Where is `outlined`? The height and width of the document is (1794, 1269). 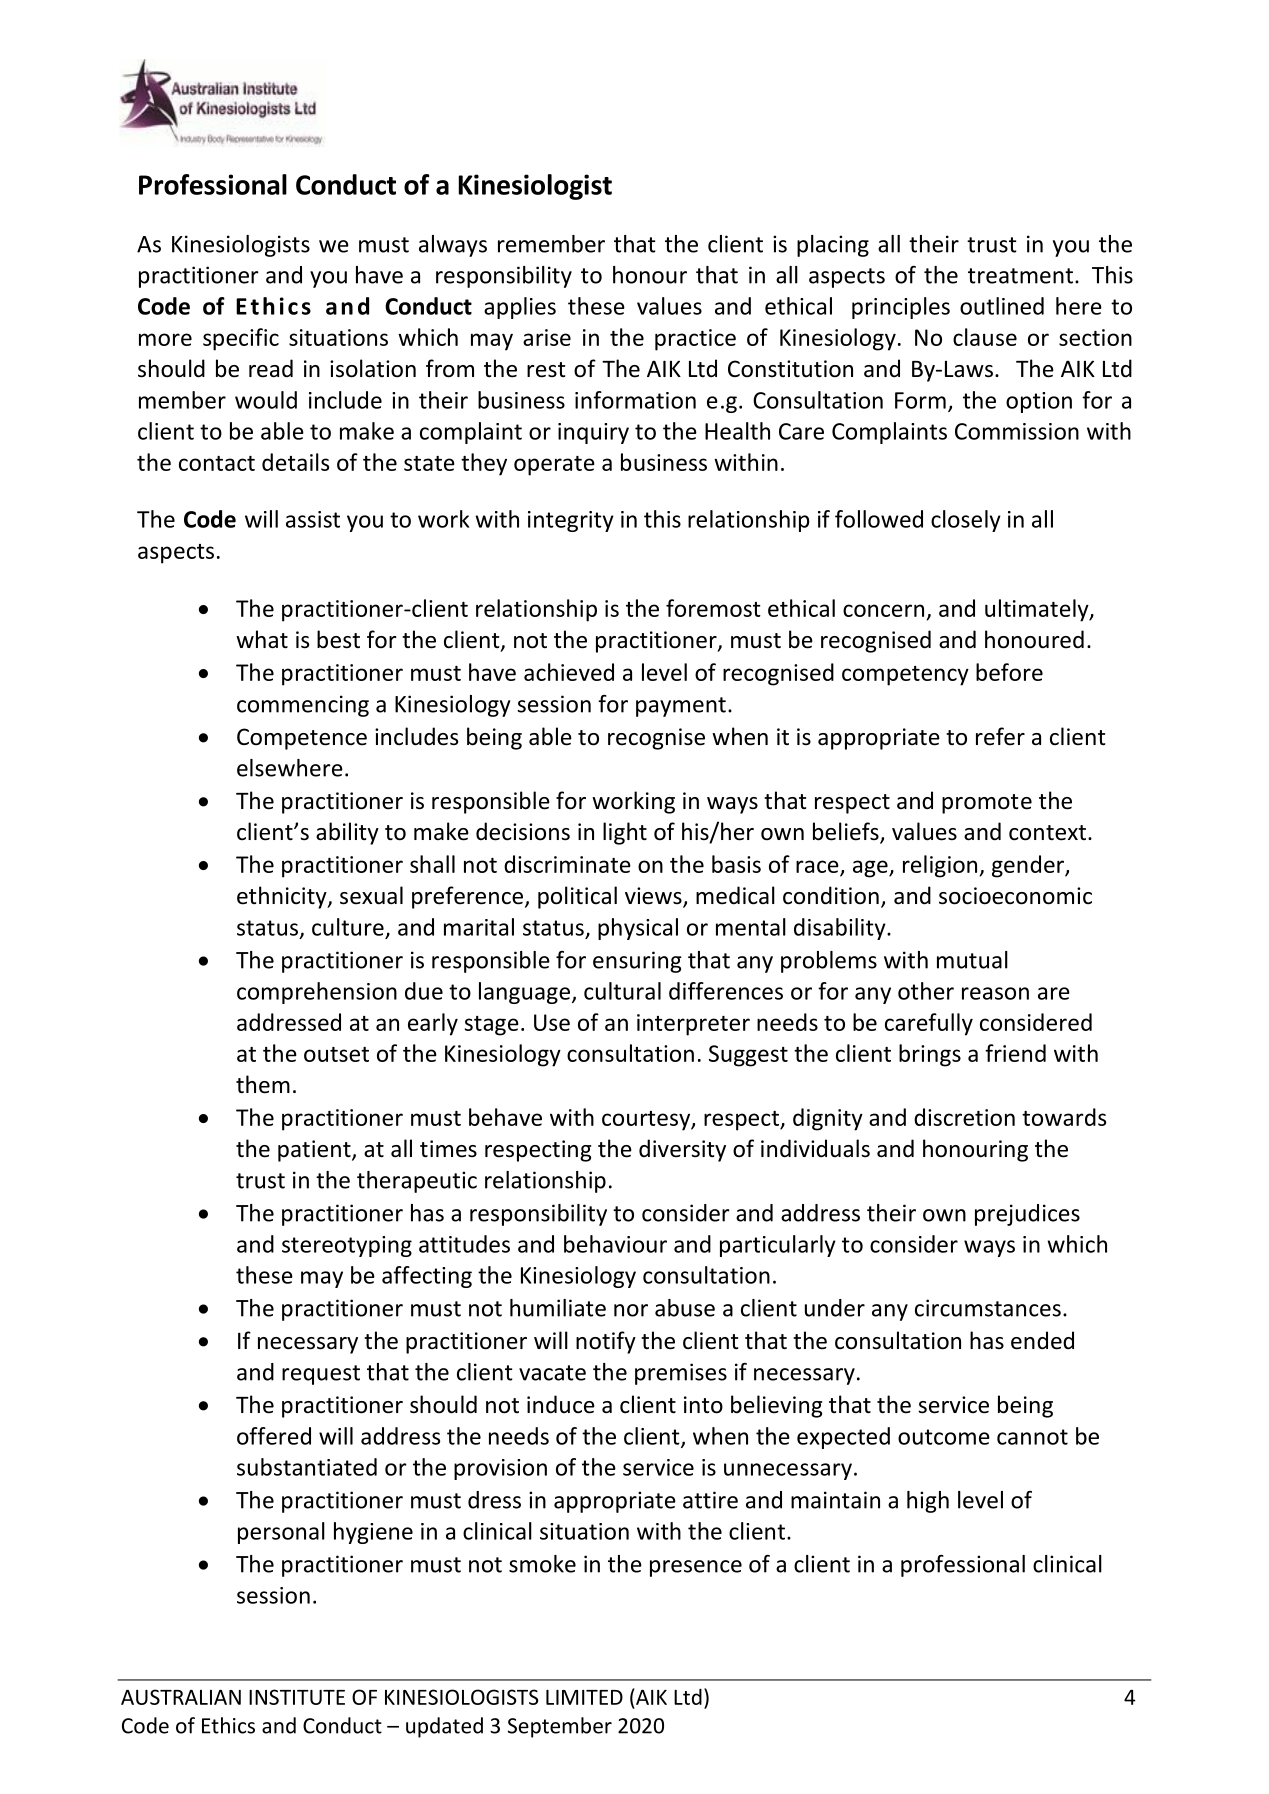
outlined is located at coordinates (1002, 306).
